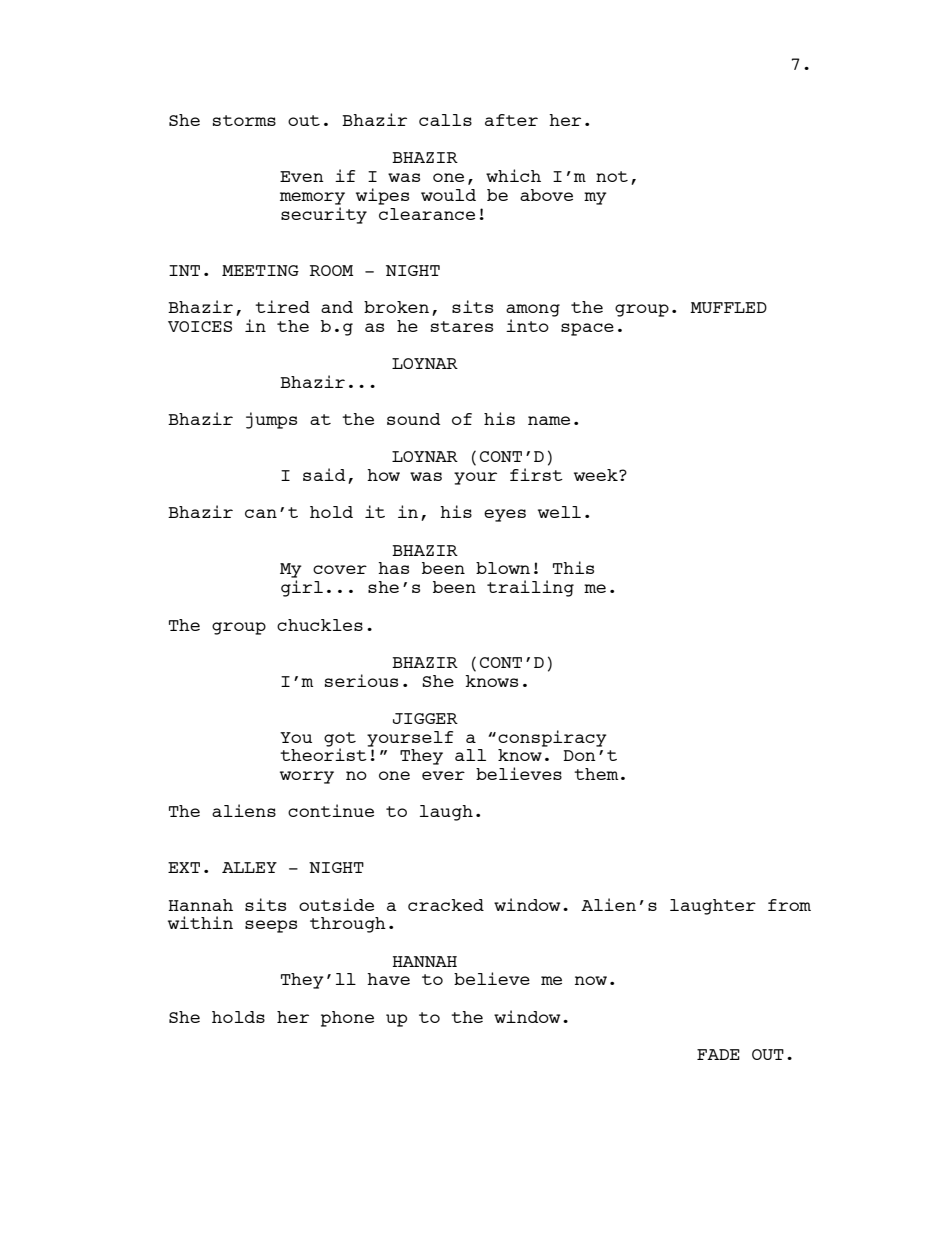 The width and height of the image is (952, 1233). What do you see at coordinates (425, 718) in the image?
I see `JIGGER` at bounding box center [425, 718].
